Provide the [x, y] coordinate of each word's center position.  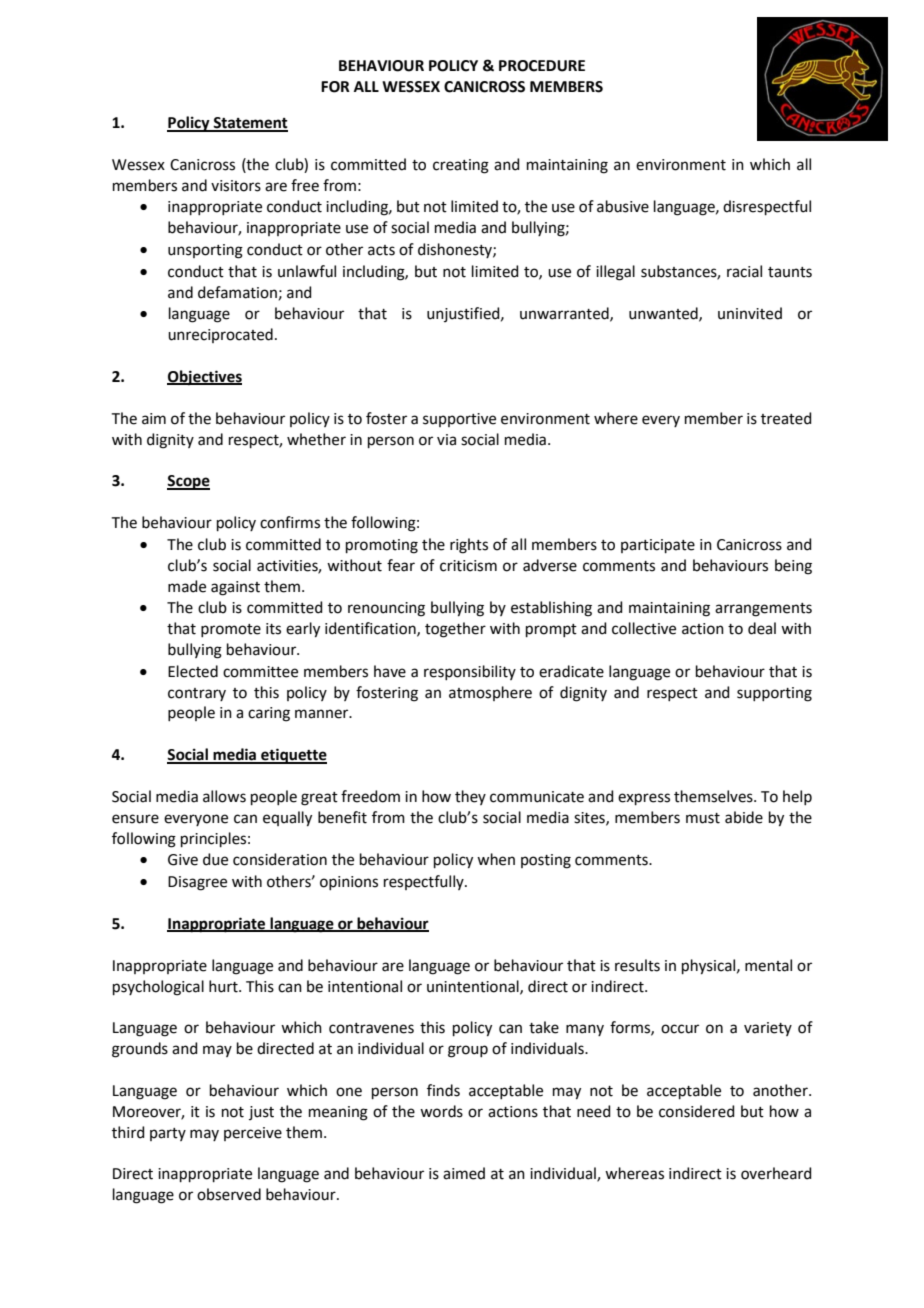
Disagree [197, 883]
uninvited [750, 313]
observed [229, 1194]
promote [231, 630]
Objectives [204, 377]
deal [762, 628]
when [496, 859]
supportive [459, 420]
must [703, 818]
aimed [464, 1173]
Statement [250, 124]
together [455, 630]
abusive [623, 206]
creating [461, 166]
